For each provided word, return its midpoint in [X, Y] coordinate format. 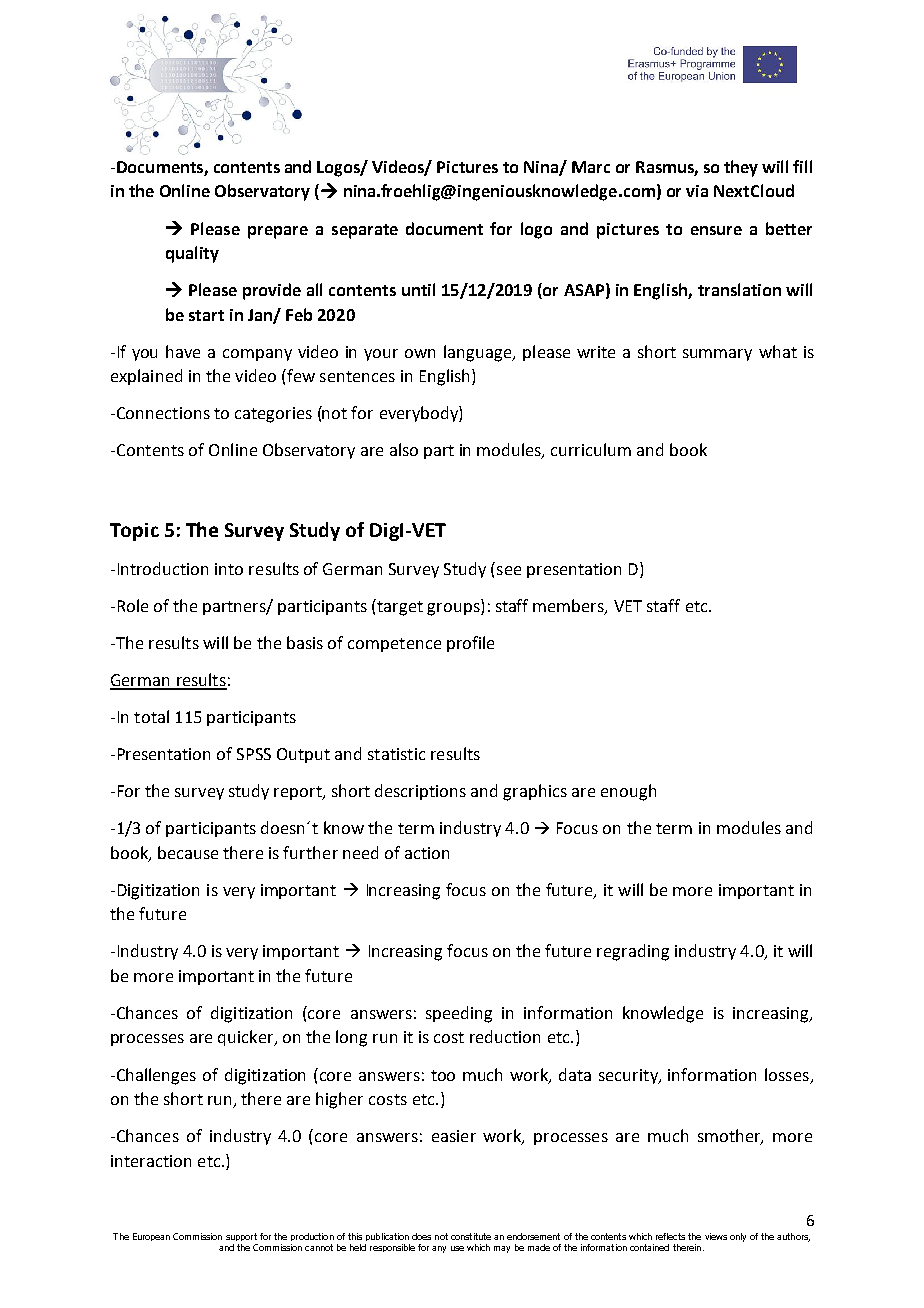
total [151, 716]
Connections [162, 413]
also [404, 449]
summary [717, 355]
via [697, 191]
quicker [247, 1038]
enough [628, 792]
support [241, 1237]
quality [192, 254]
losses [787, 1074]
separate [365, 231]
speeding [459, 1014]
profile [470, 644]
